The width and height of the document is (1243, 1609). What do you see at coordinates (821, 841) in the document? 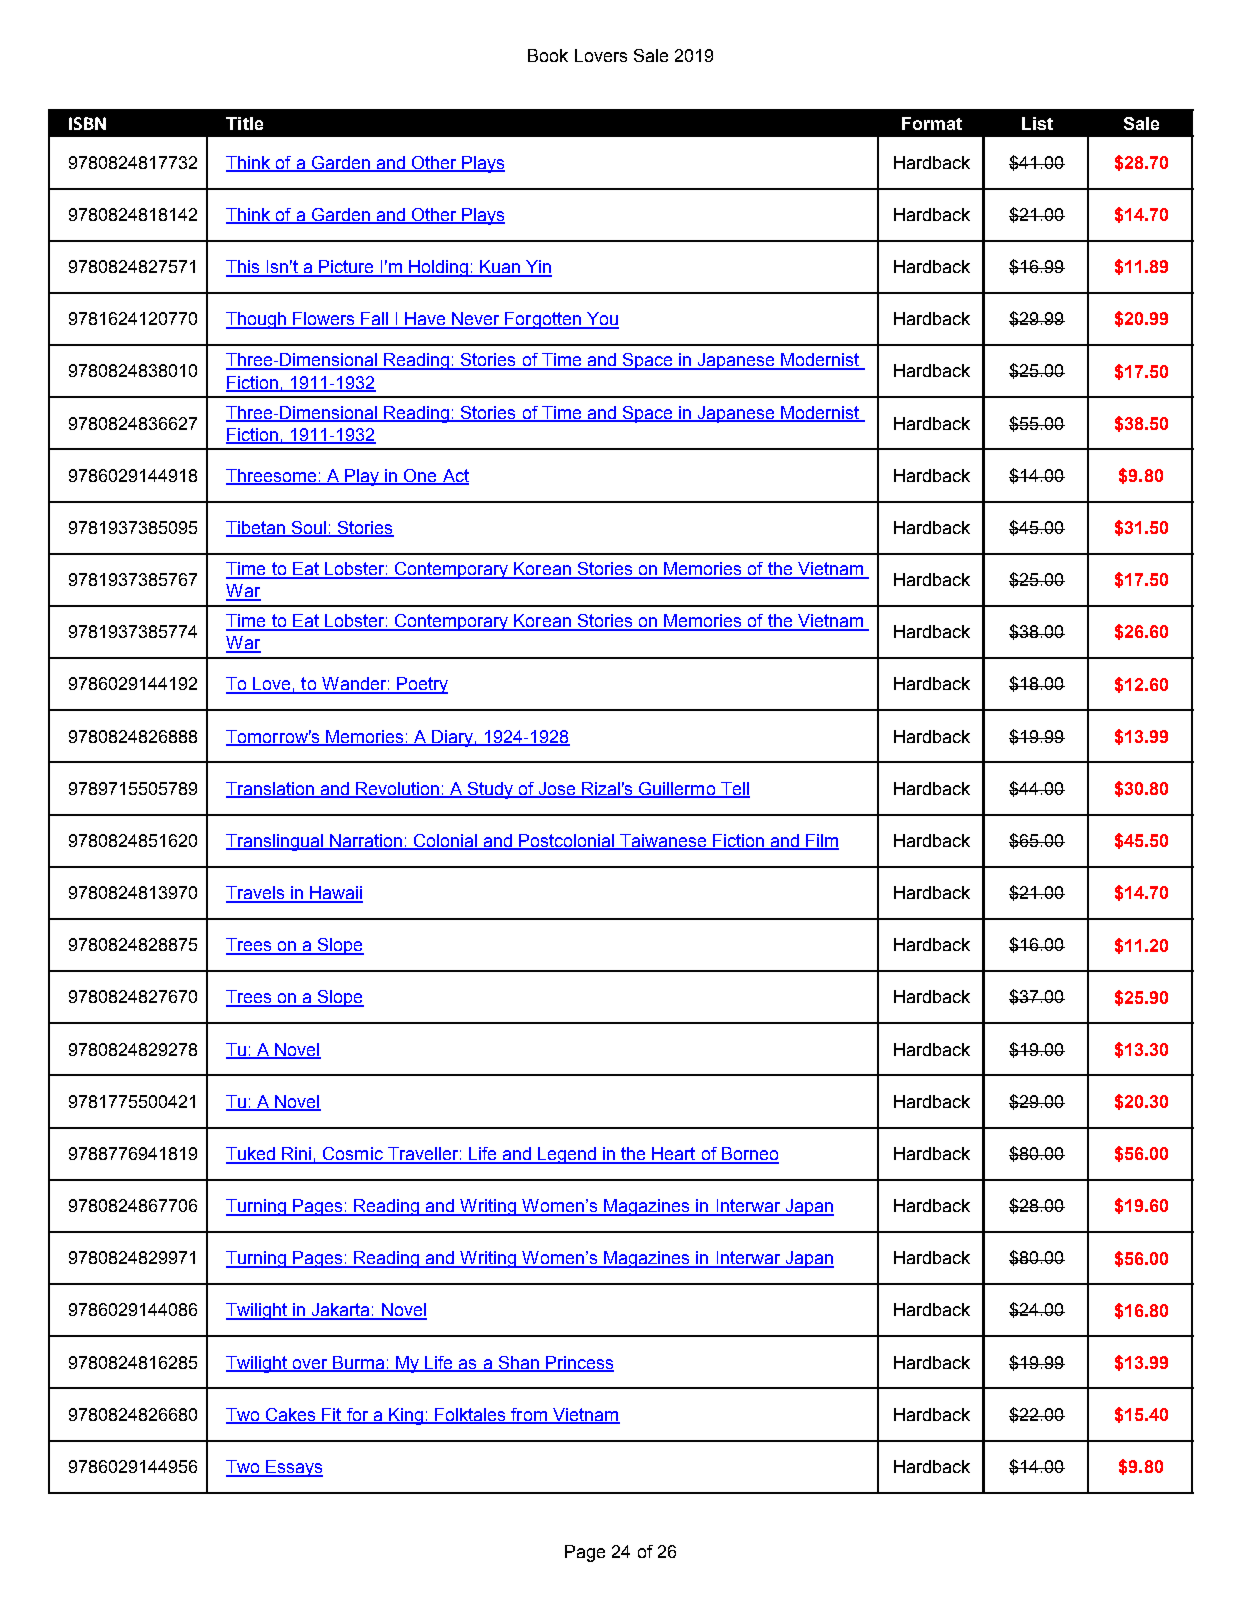
I see `Film` at bounding box center [821, 841].
